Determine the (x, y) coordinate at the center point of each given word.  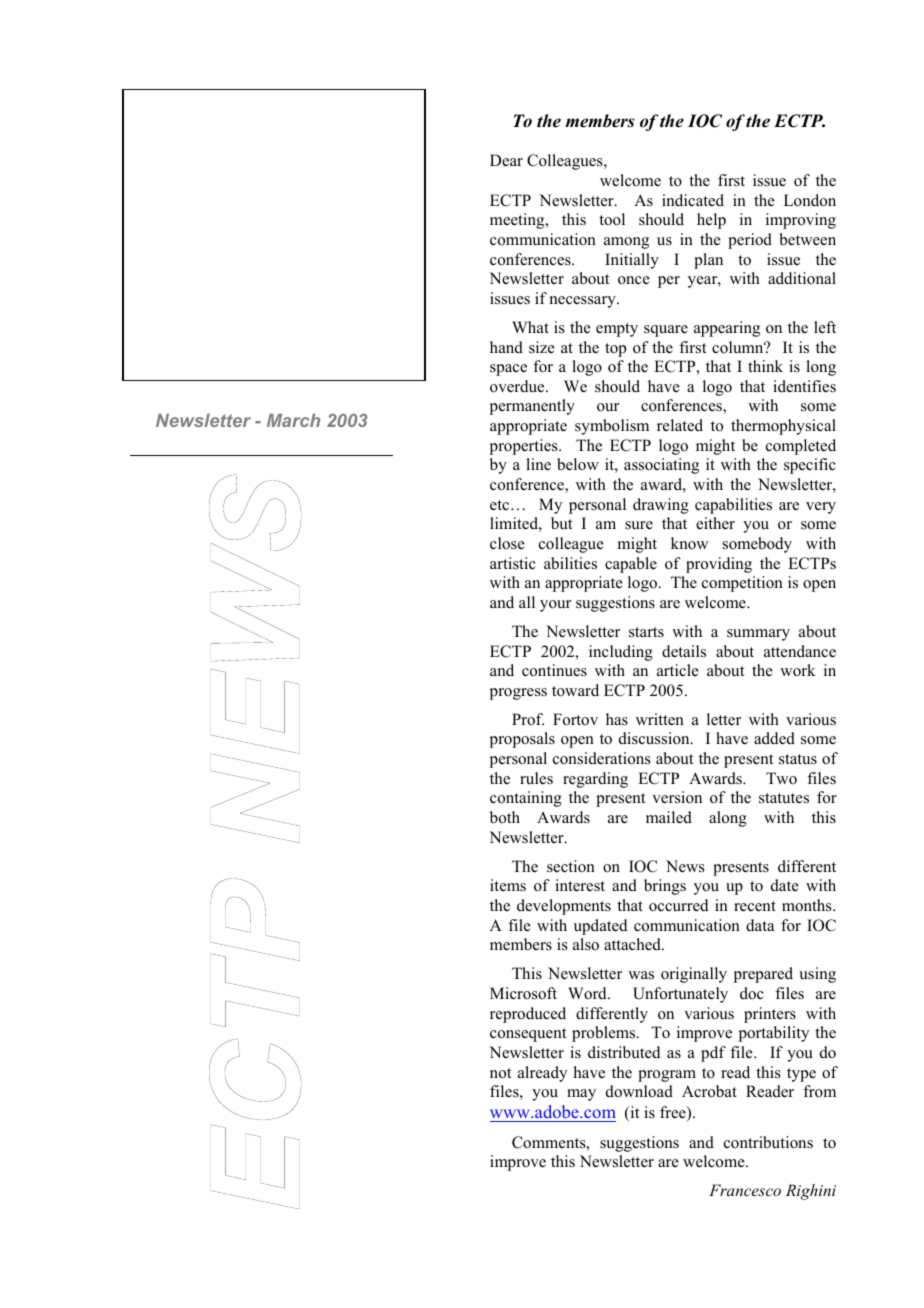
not (500, 1073)
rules (536, 778)
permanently (532, 407)
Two (781, 778)
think (765, 366)
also (586, 944)
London (810, 200)
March (293, 420)
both (505, 817)
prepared (763, 975)
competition (742, 584)
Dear (506, 160)
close (507, 543)
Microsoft (523, 993)
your (555, 606)
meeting (518, 221)
